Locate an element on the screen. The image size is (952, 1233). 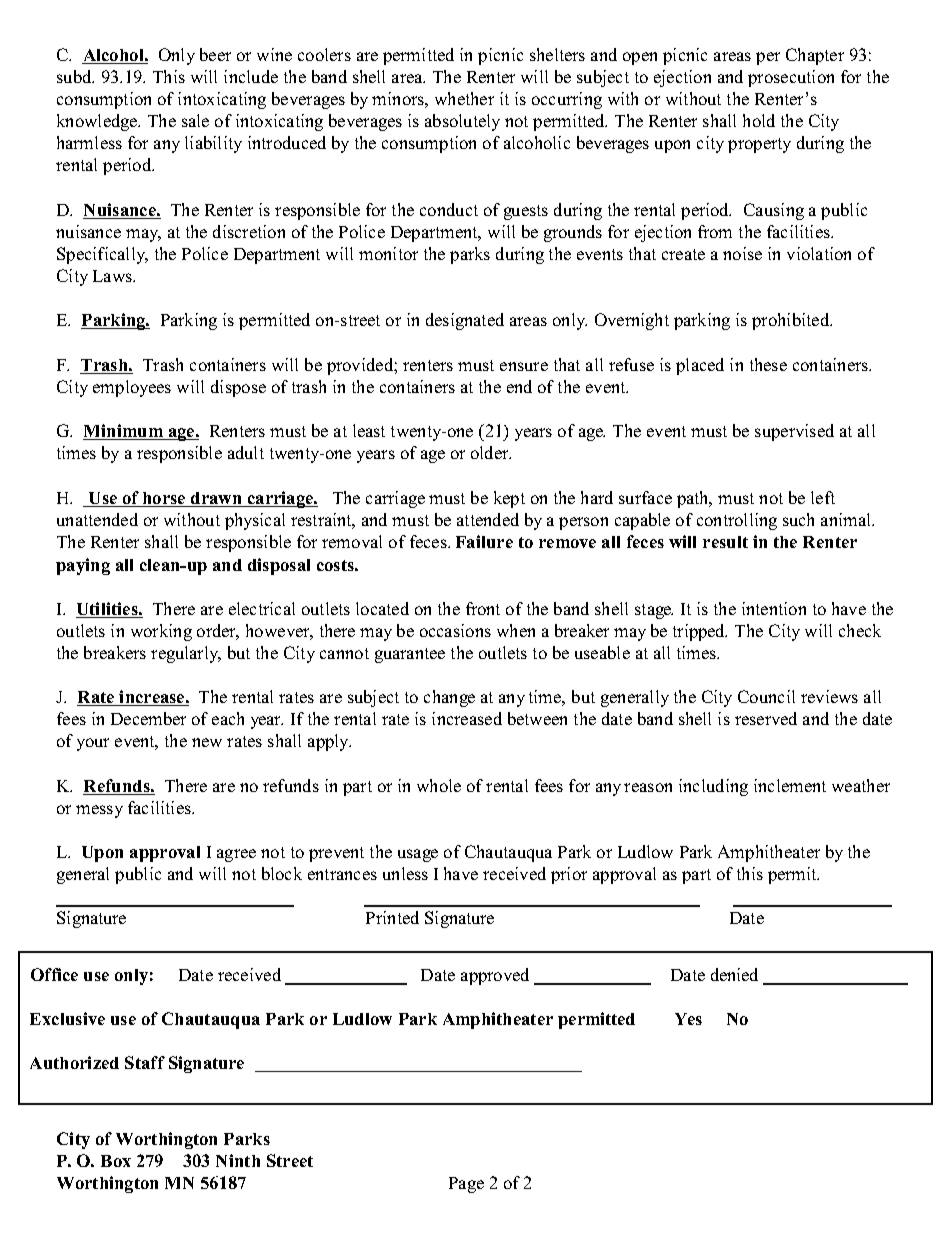
prosecution is located at coordinates (791, 78).
